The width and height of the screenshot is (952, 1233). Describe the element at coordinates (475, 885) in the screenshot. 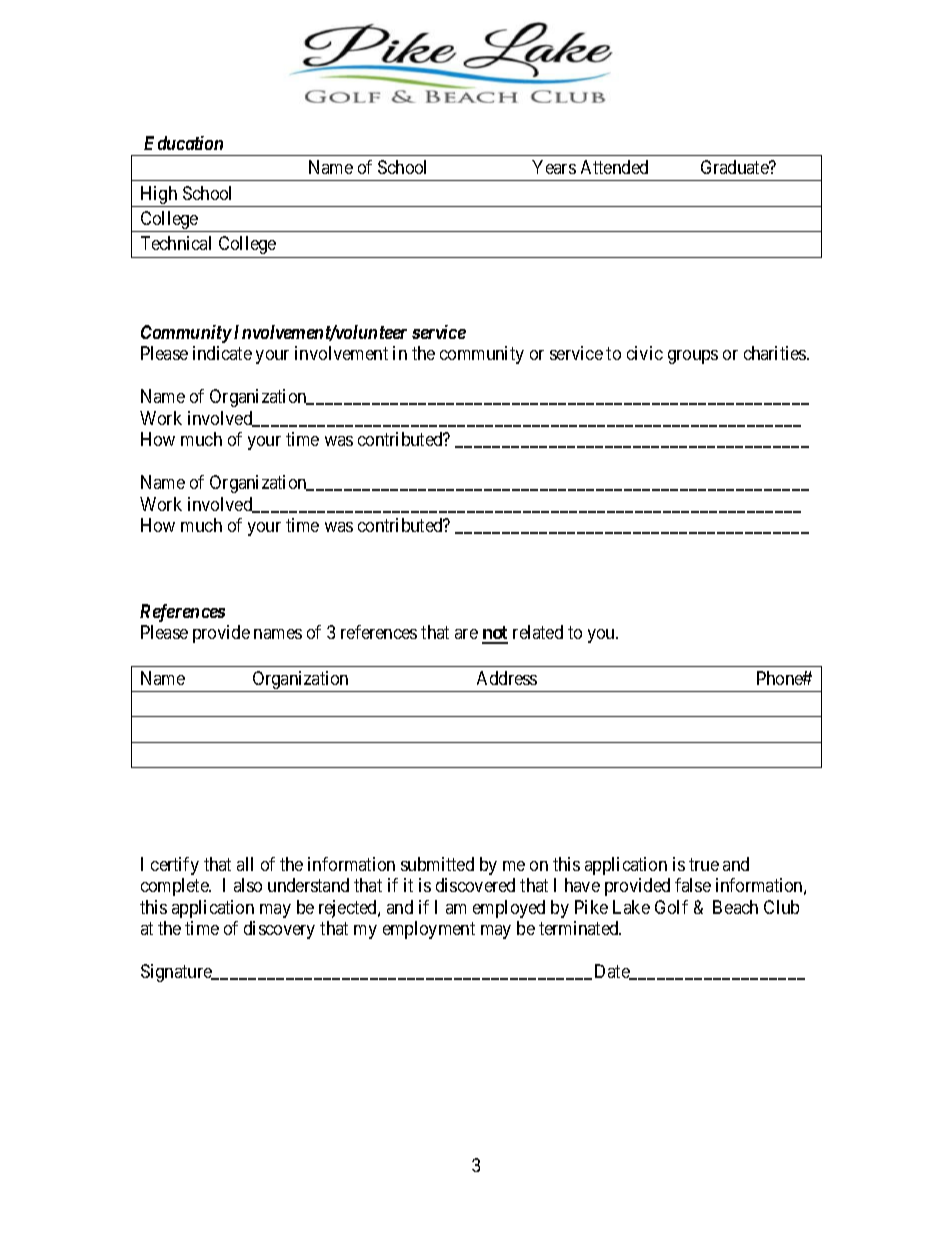

I see `discovered` at that location.
